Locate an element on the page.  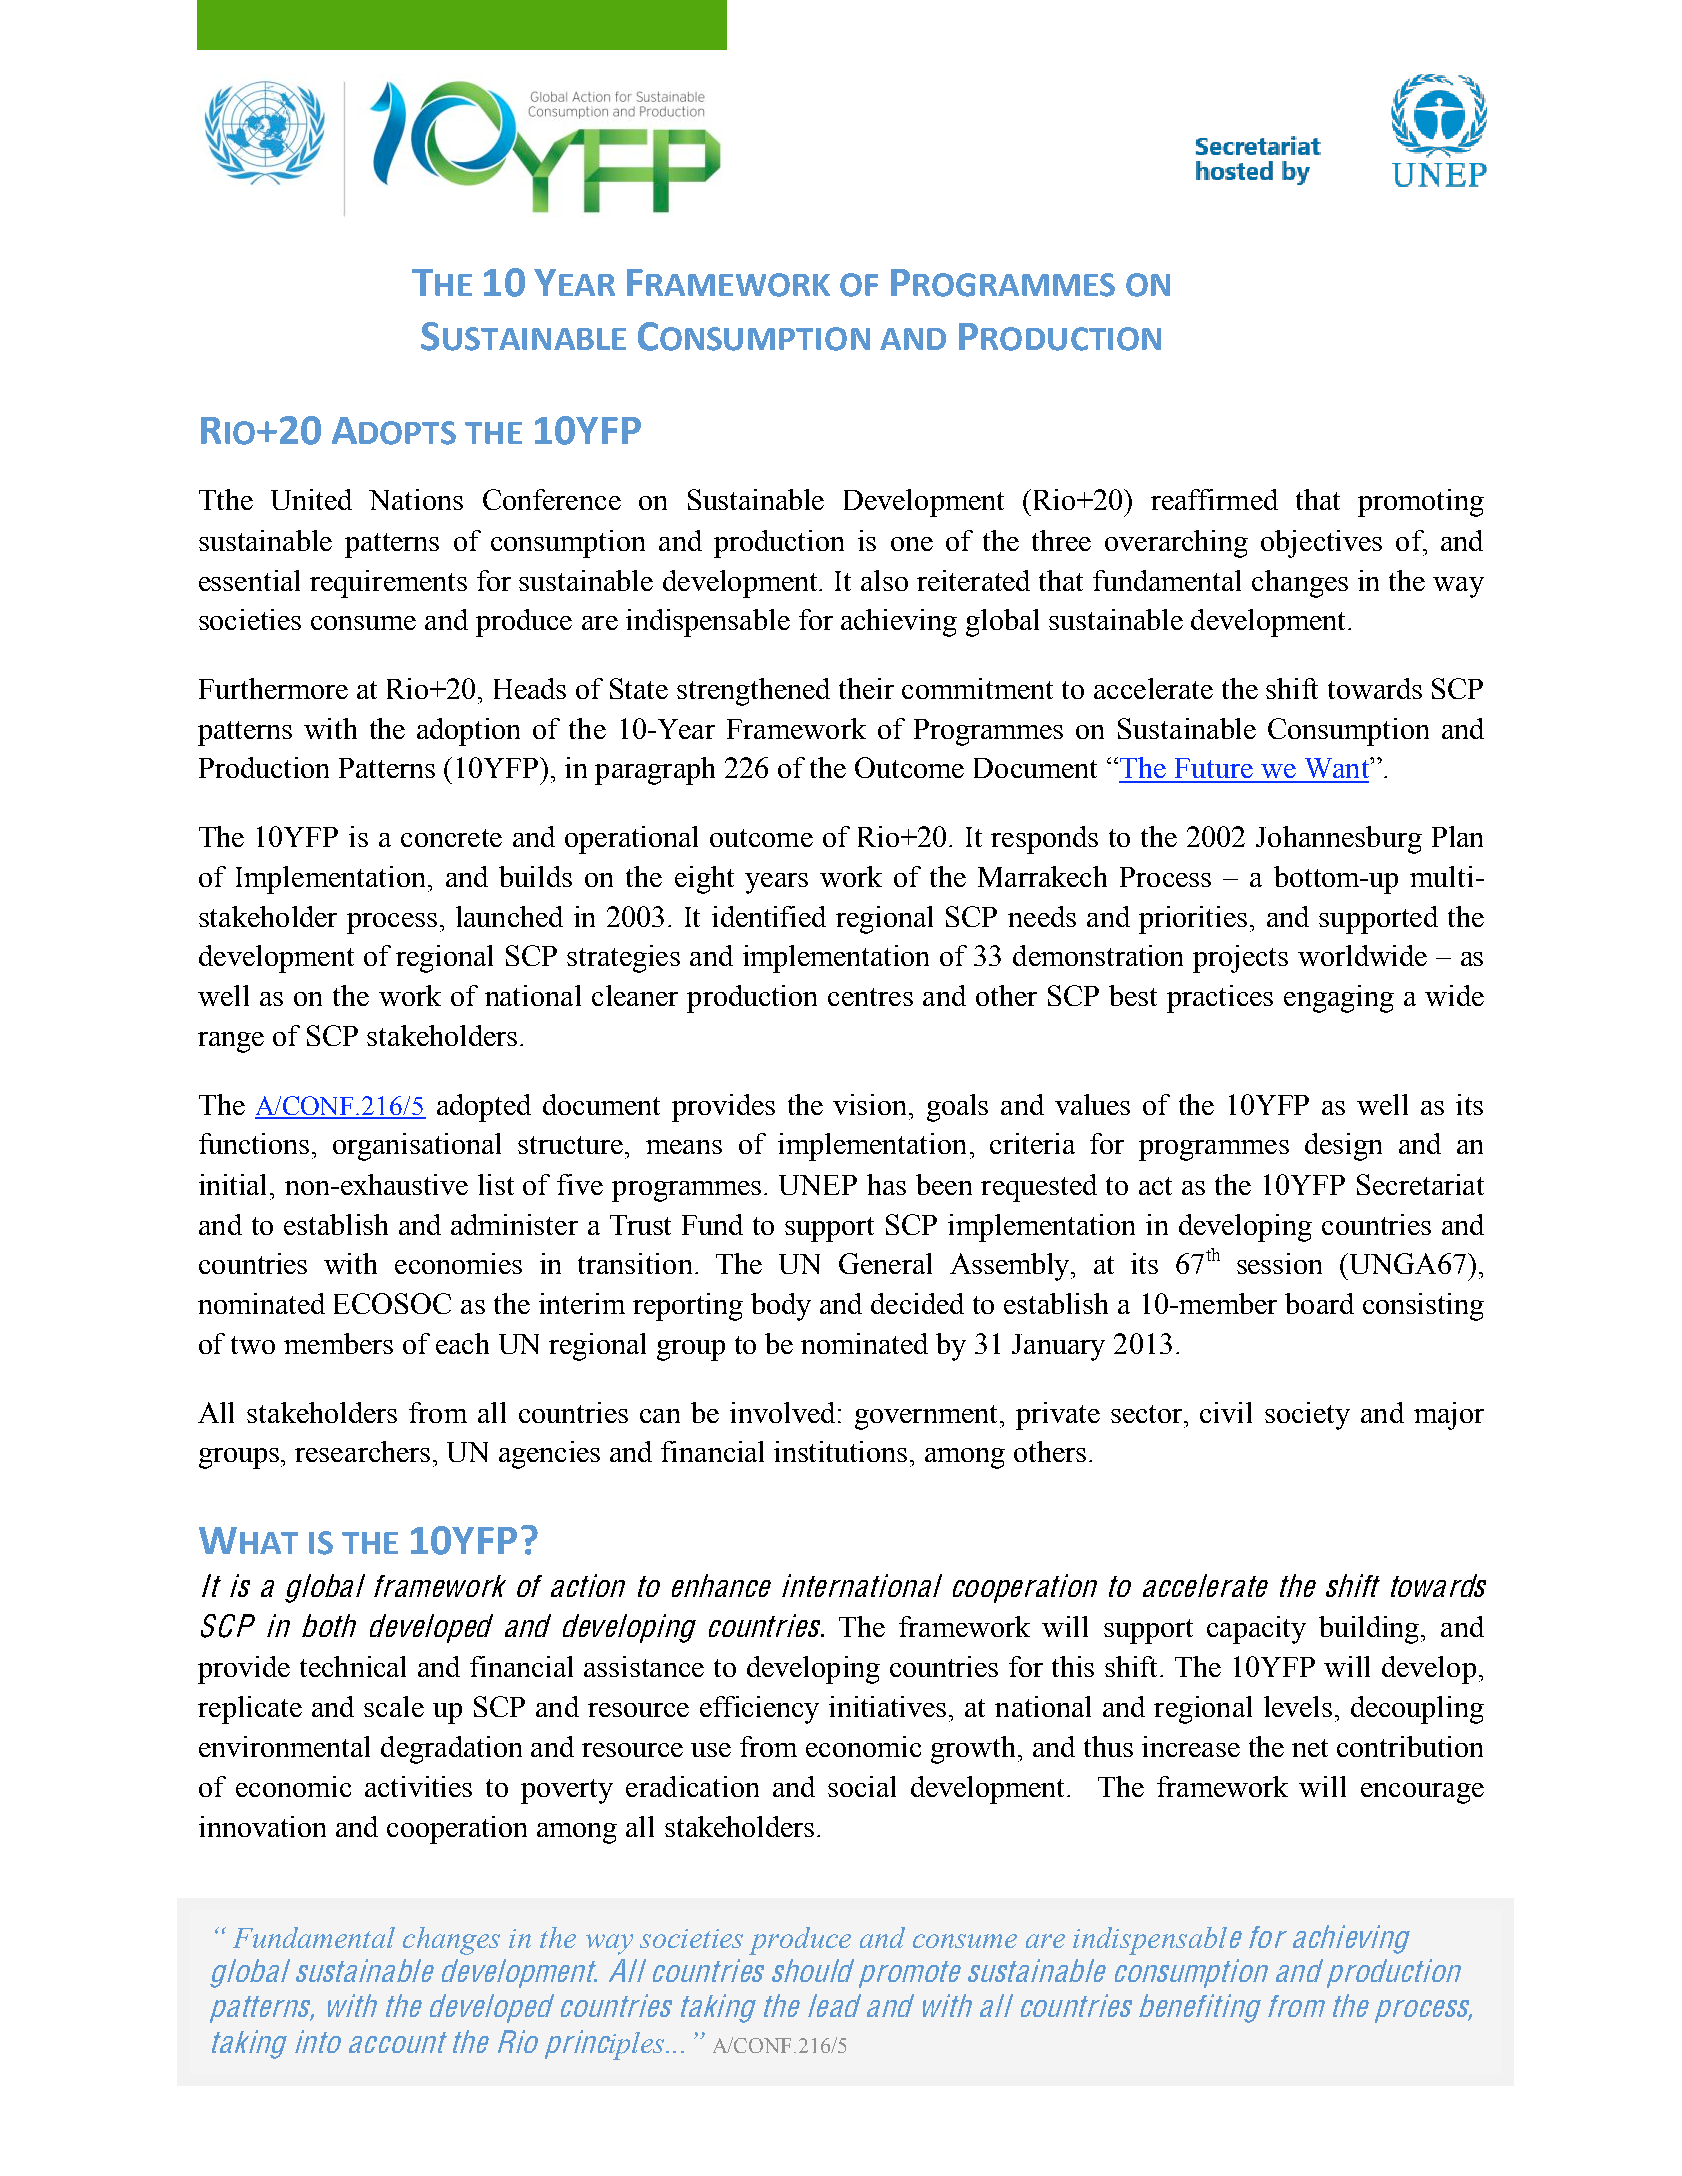
requirements is located at coordinates (388, 584).
